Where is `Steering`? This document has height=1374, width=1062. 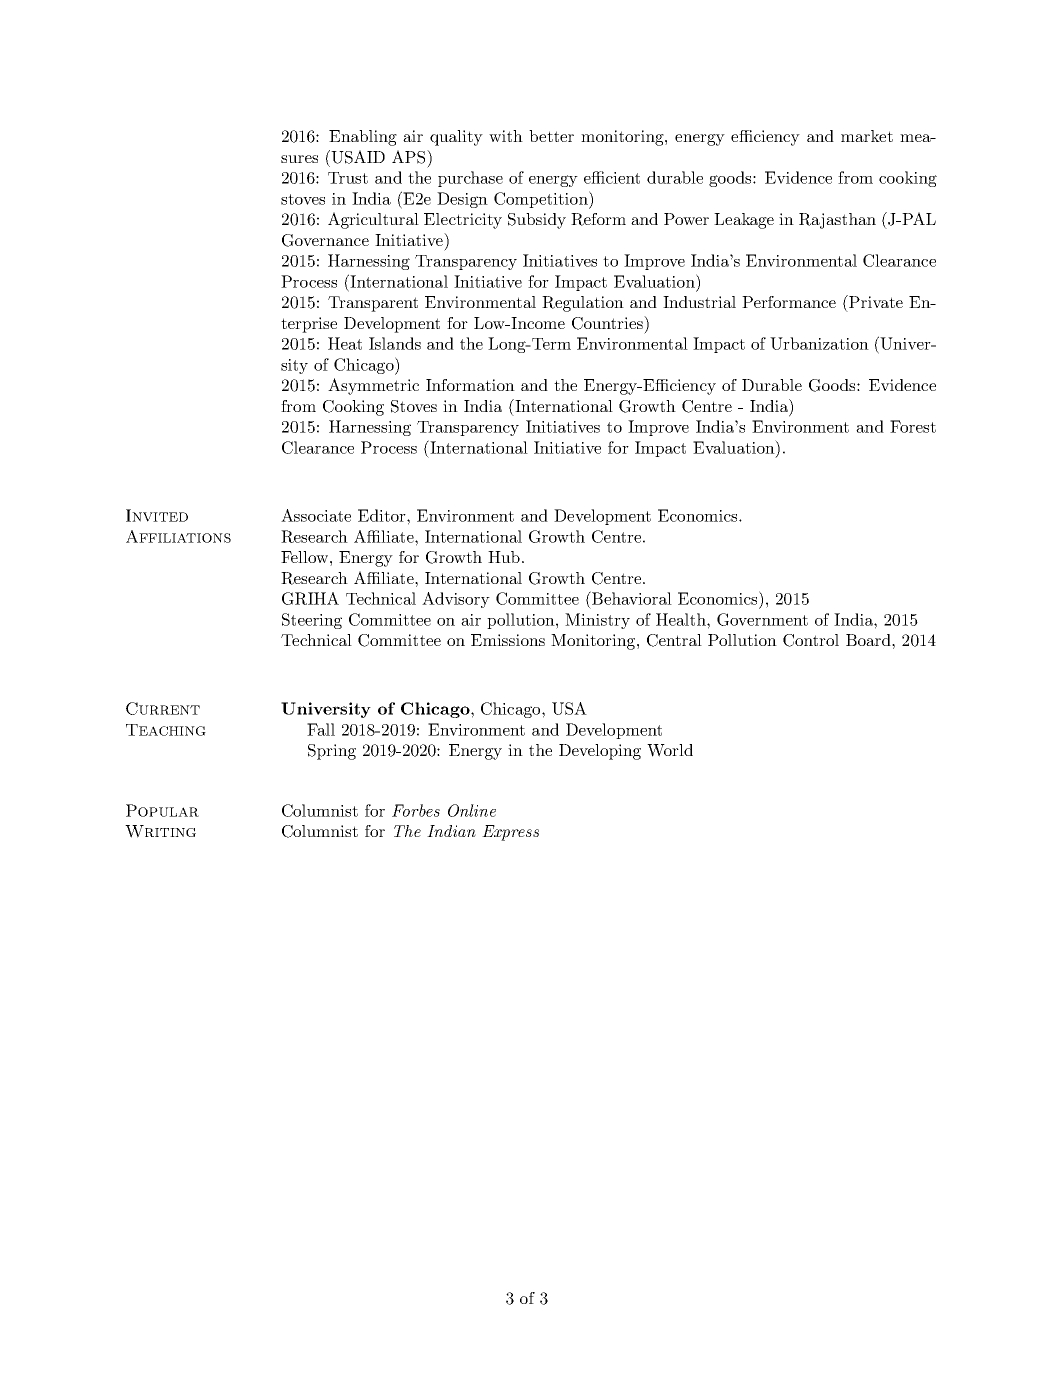
Steering is located at coordinates (312, 621).
